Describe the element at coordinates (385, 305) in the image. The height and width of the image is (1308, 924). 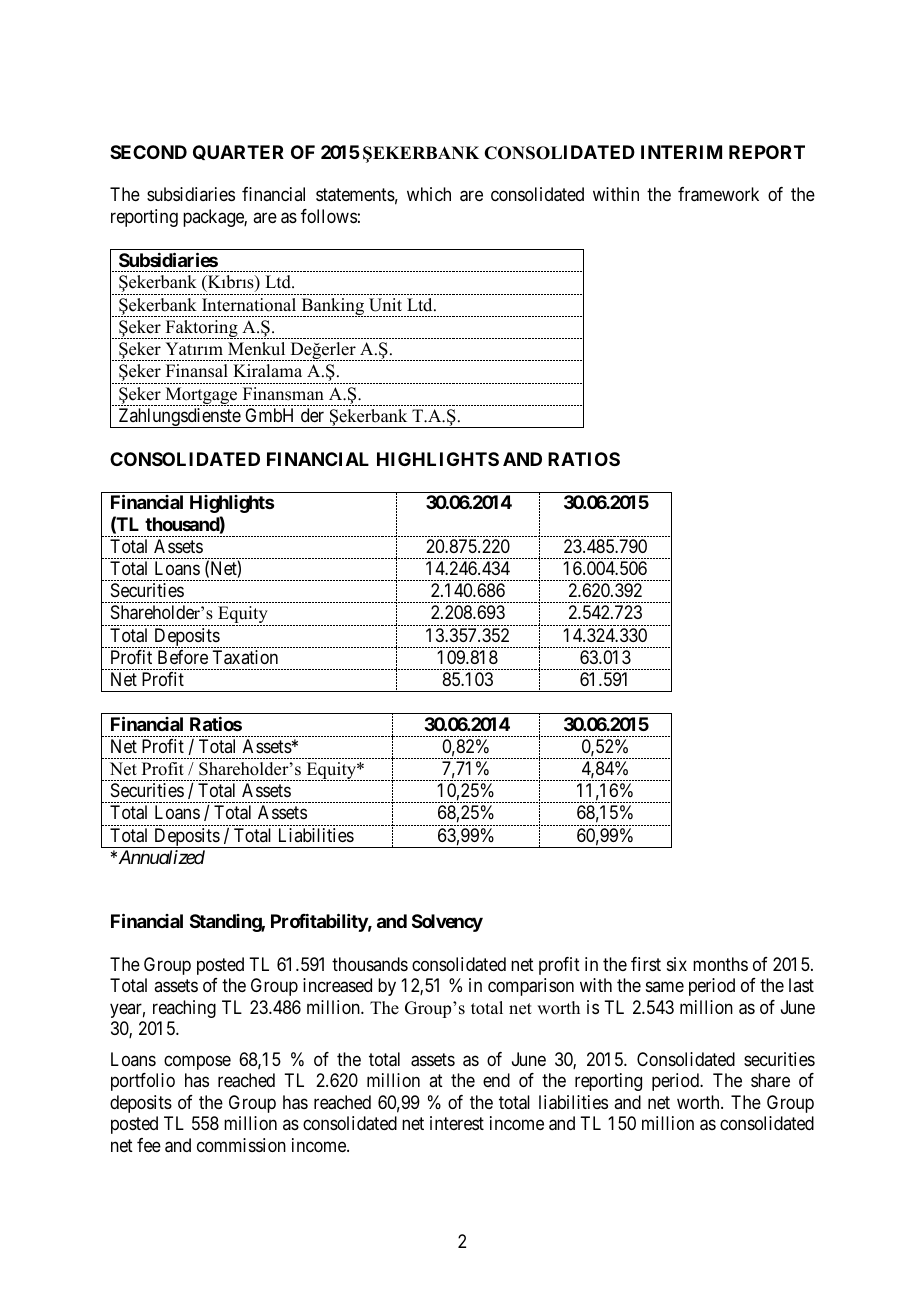
I see `Unit` at that location.
